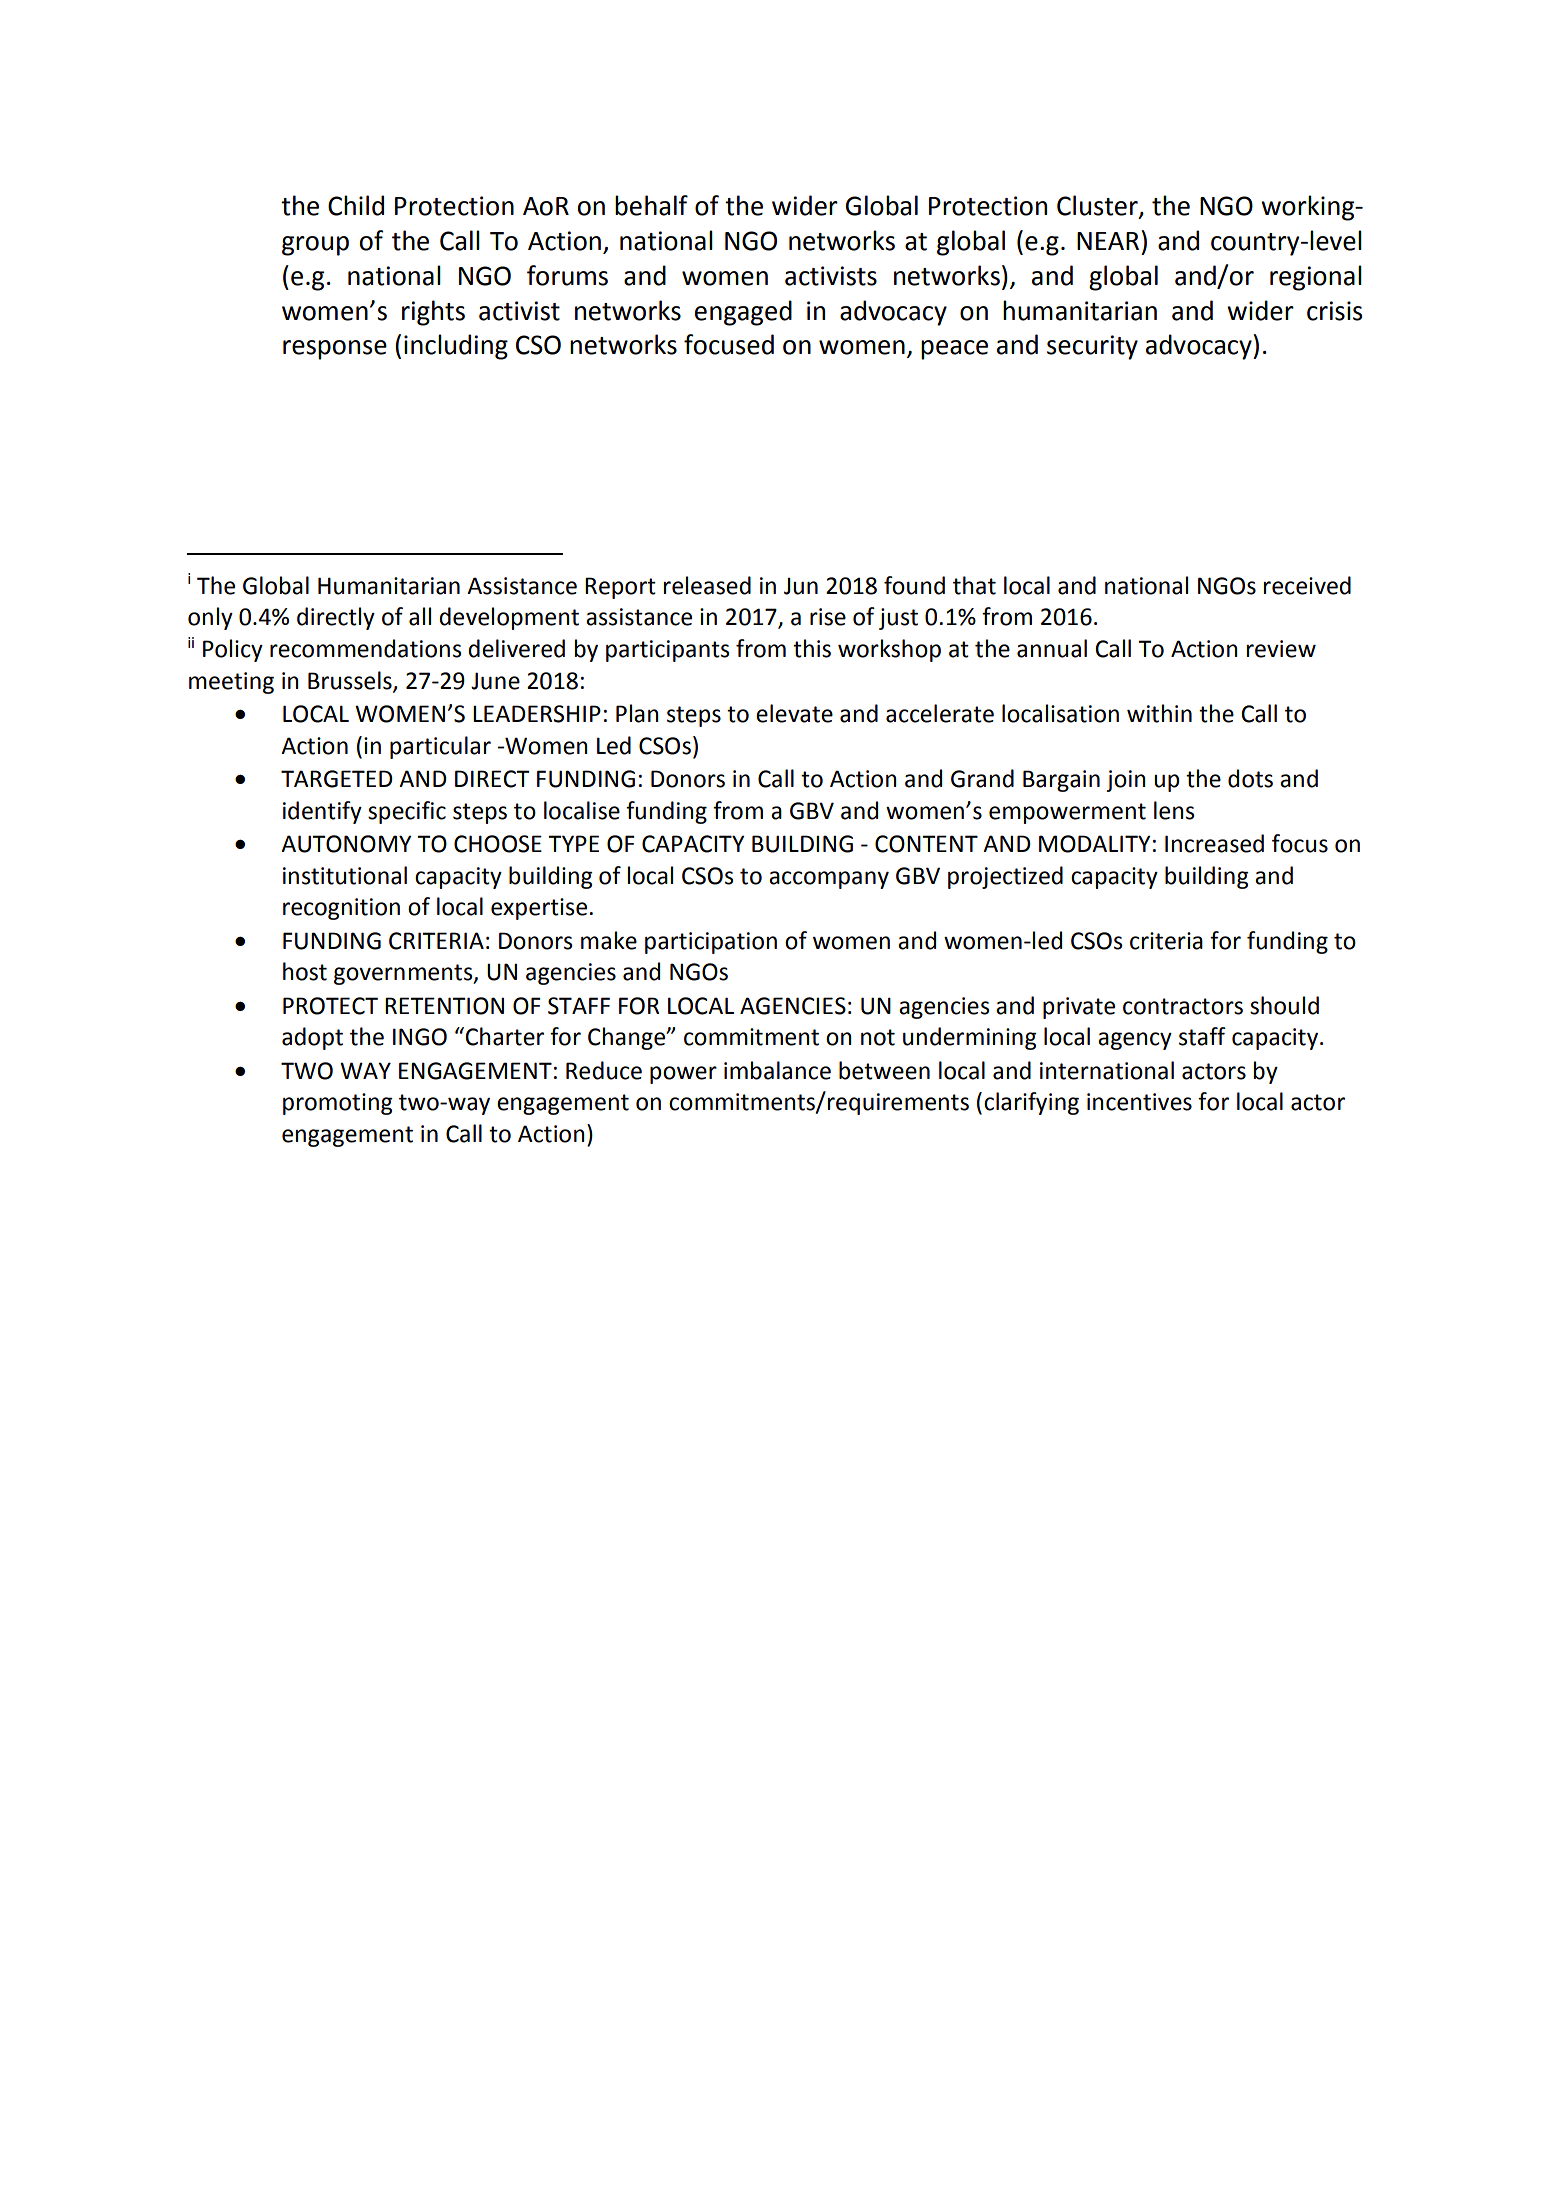  What do you see at coordinates (829, 880) in the page?
I see `accompany` at bounding box center [829, 880].
